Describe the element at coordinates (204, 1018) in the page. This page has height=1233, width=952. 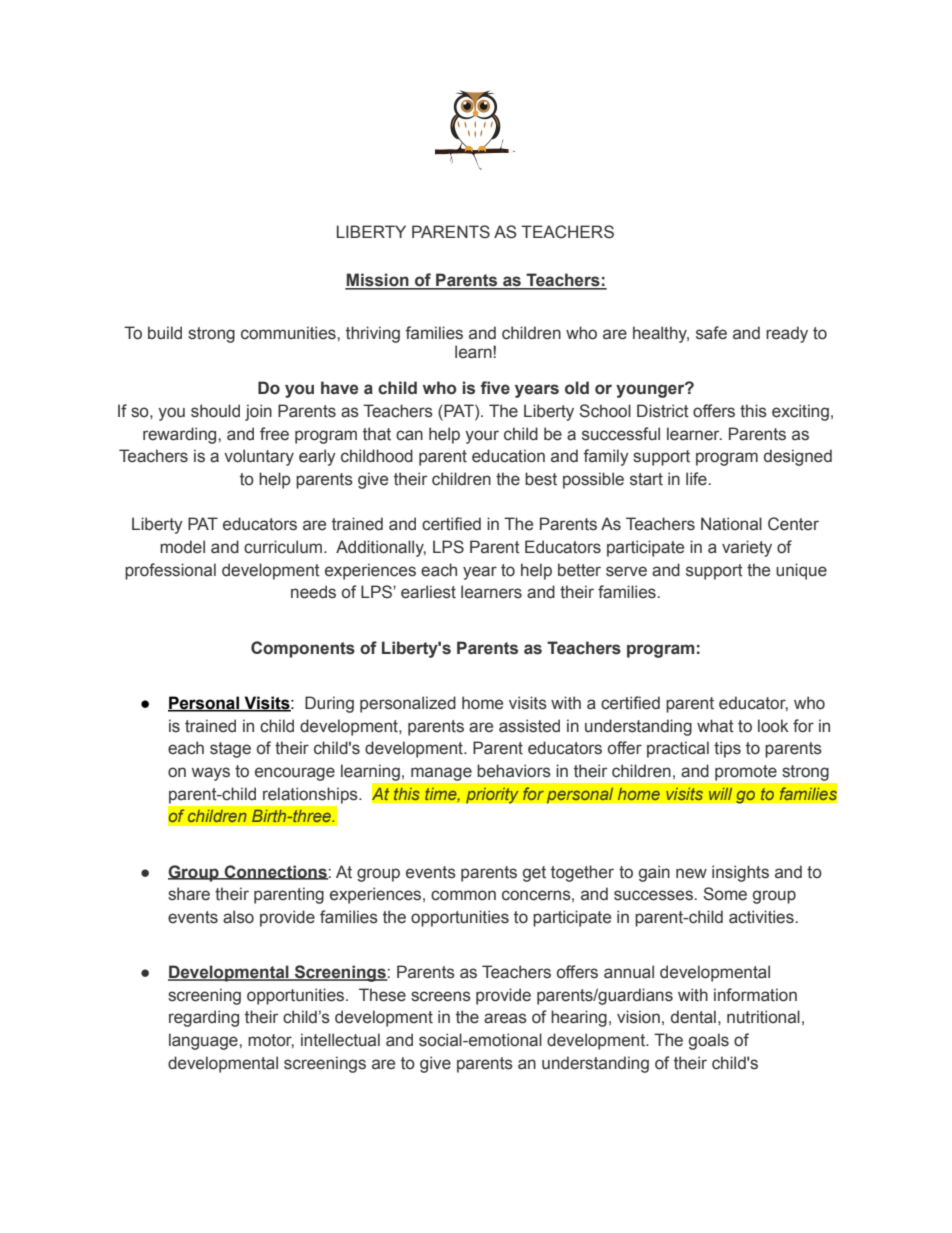
I see `regarding` at that location.
